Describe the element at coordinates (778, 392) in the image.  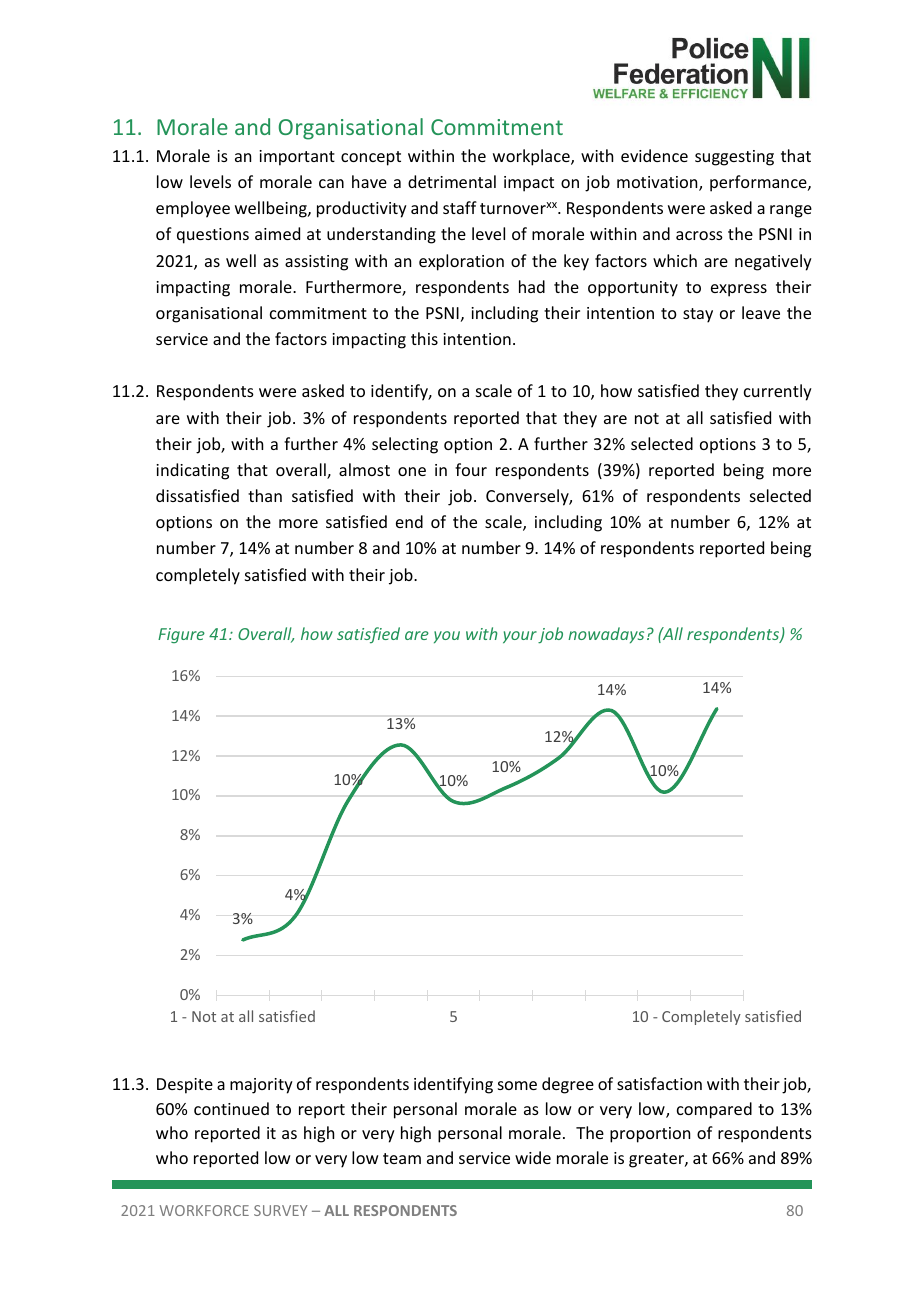
I see `currently` at that location.
